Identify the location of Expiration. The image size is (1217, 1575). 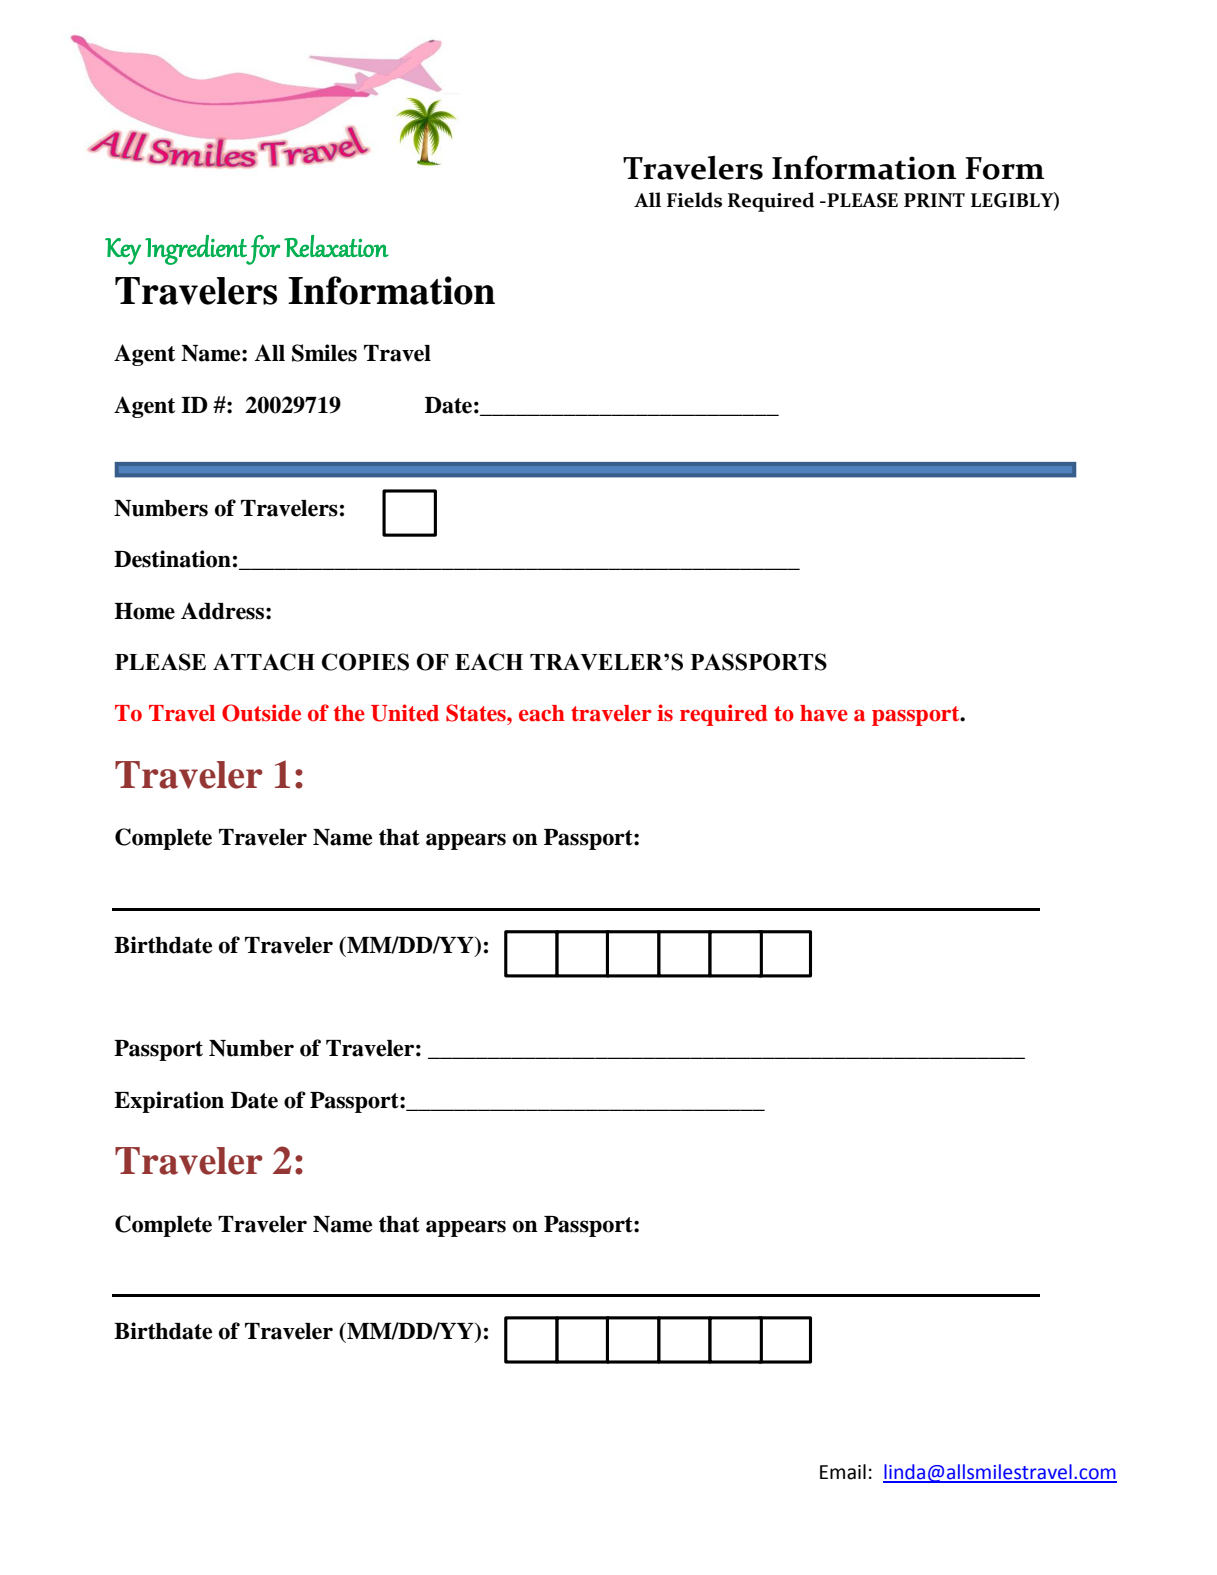
(169, 1102).
